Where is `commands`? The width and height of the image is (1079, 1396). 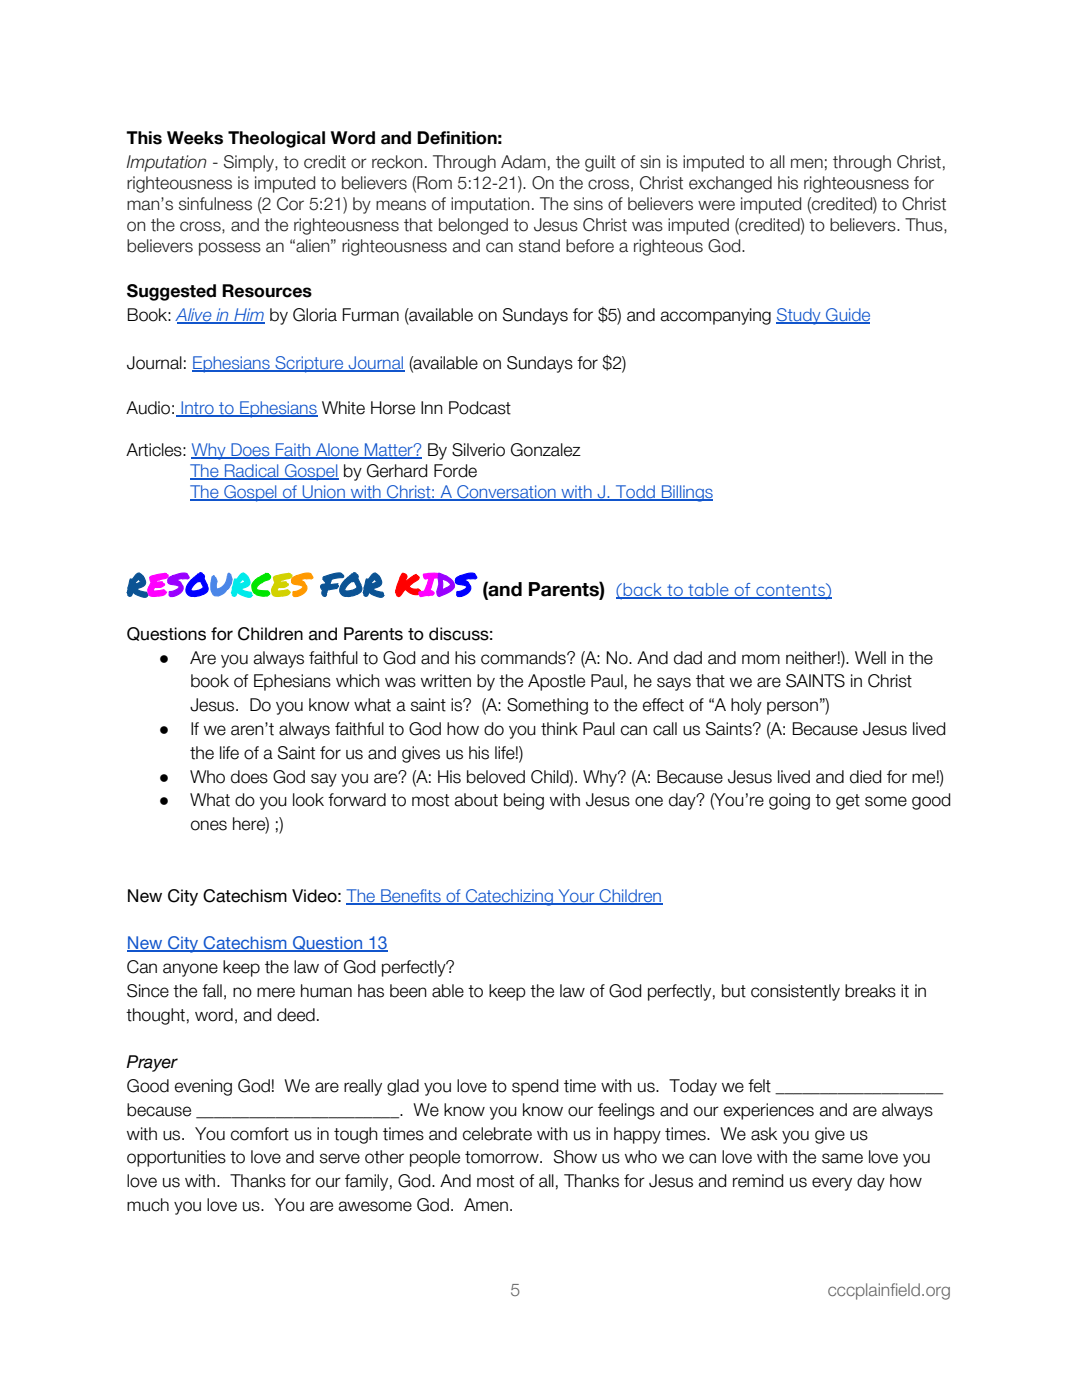 commands is located at coordinates (524, 658).
